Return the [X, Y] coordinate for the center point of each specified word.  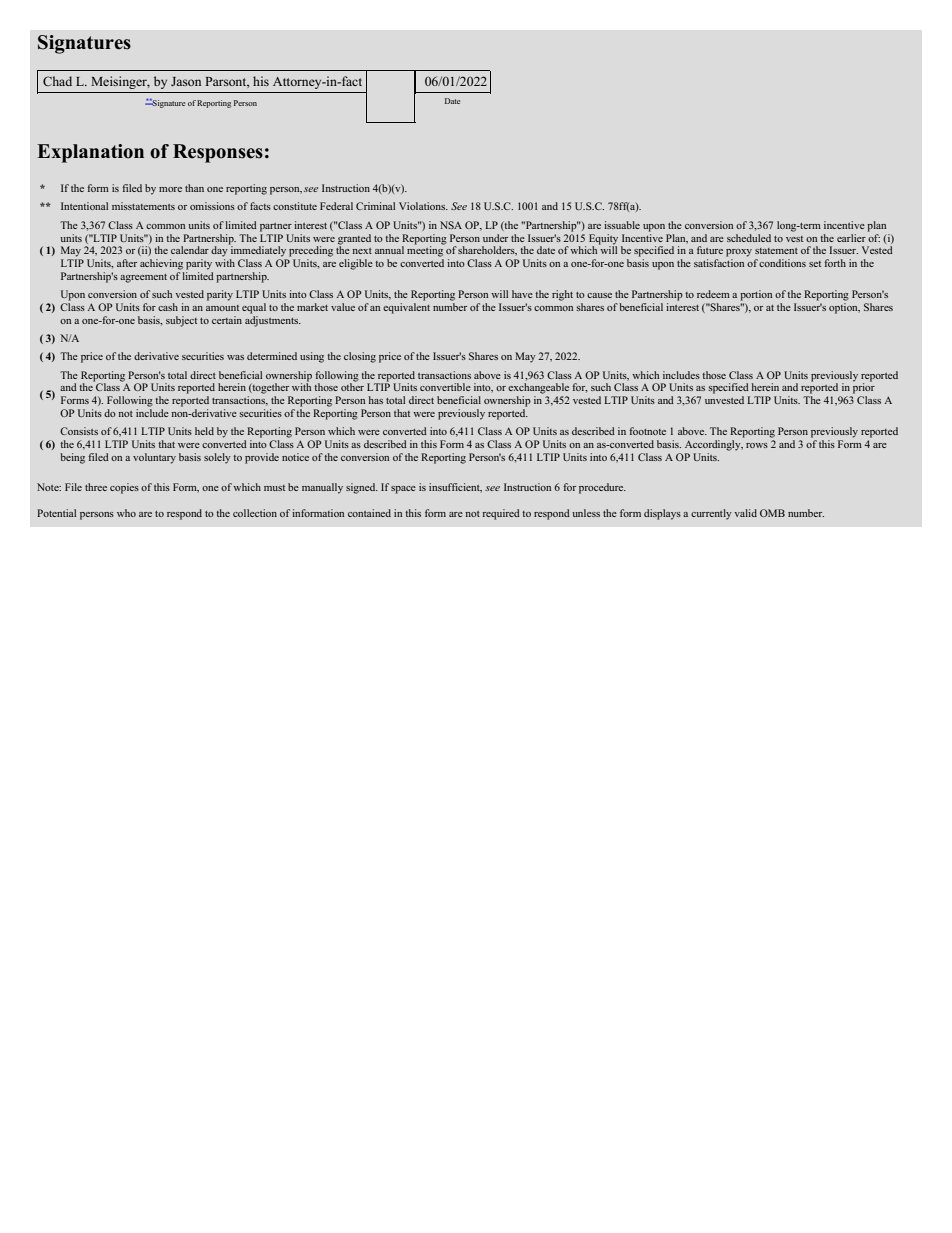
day [220, 250]
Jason [186, 81]
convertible [445, 387]
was [235, 357]
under [495, 238]
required [501, 514]
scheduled [749, 238]
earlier [851, 238]
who [126, 513]
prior [864, 387]
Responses [218, 153]
